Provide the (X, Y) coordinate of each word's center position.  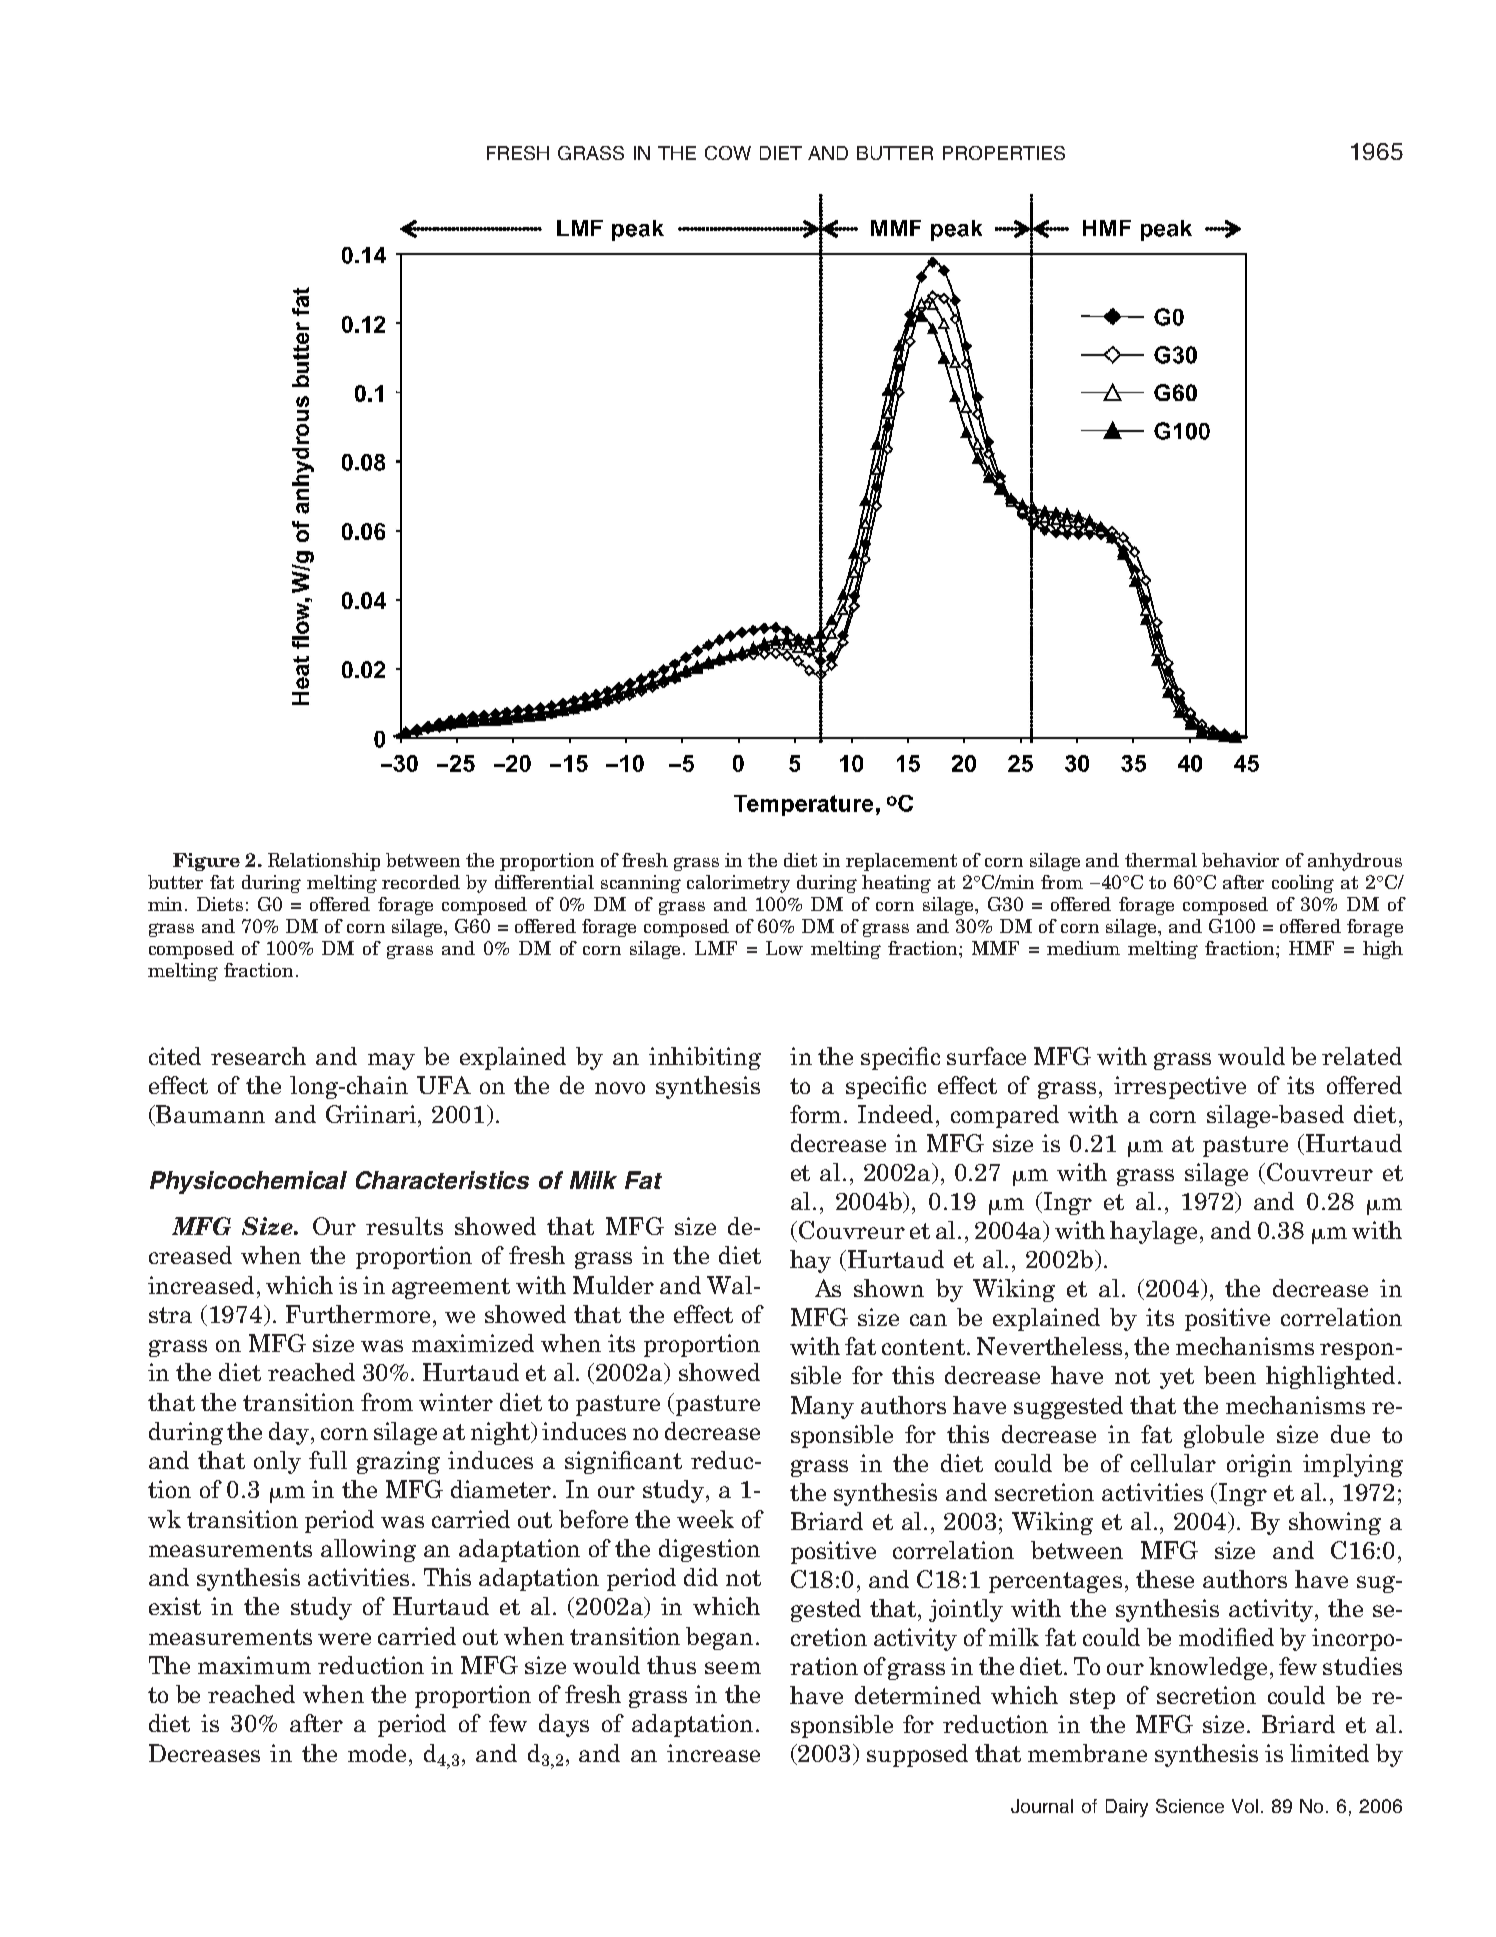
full (328, 1460)
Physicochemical (248, 1182)
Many (822, 1407)
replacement (901, 862)
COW (728, 153)
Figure (206, 862)
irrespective (1180, 1087)
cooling (1303, 884)
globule (1224, 1436)
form (817, 1114)
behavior (1240, 860)
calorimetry (738, 884)
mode (377, 1753)
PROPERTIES (1004, 153)
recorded (421, 882)
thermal (1161, 860)
